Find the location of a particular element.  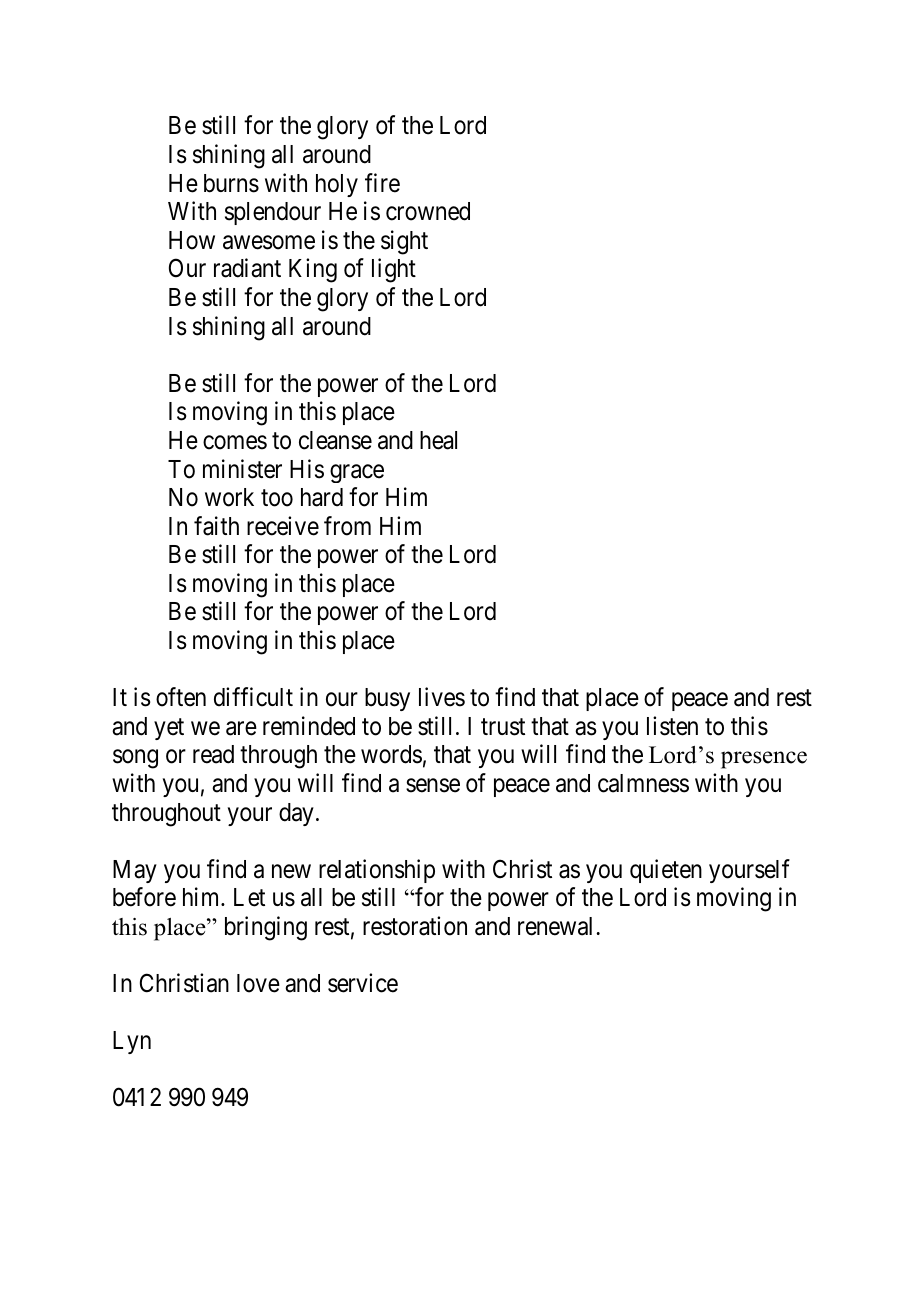

heal is located at coordinates (438, 440).
